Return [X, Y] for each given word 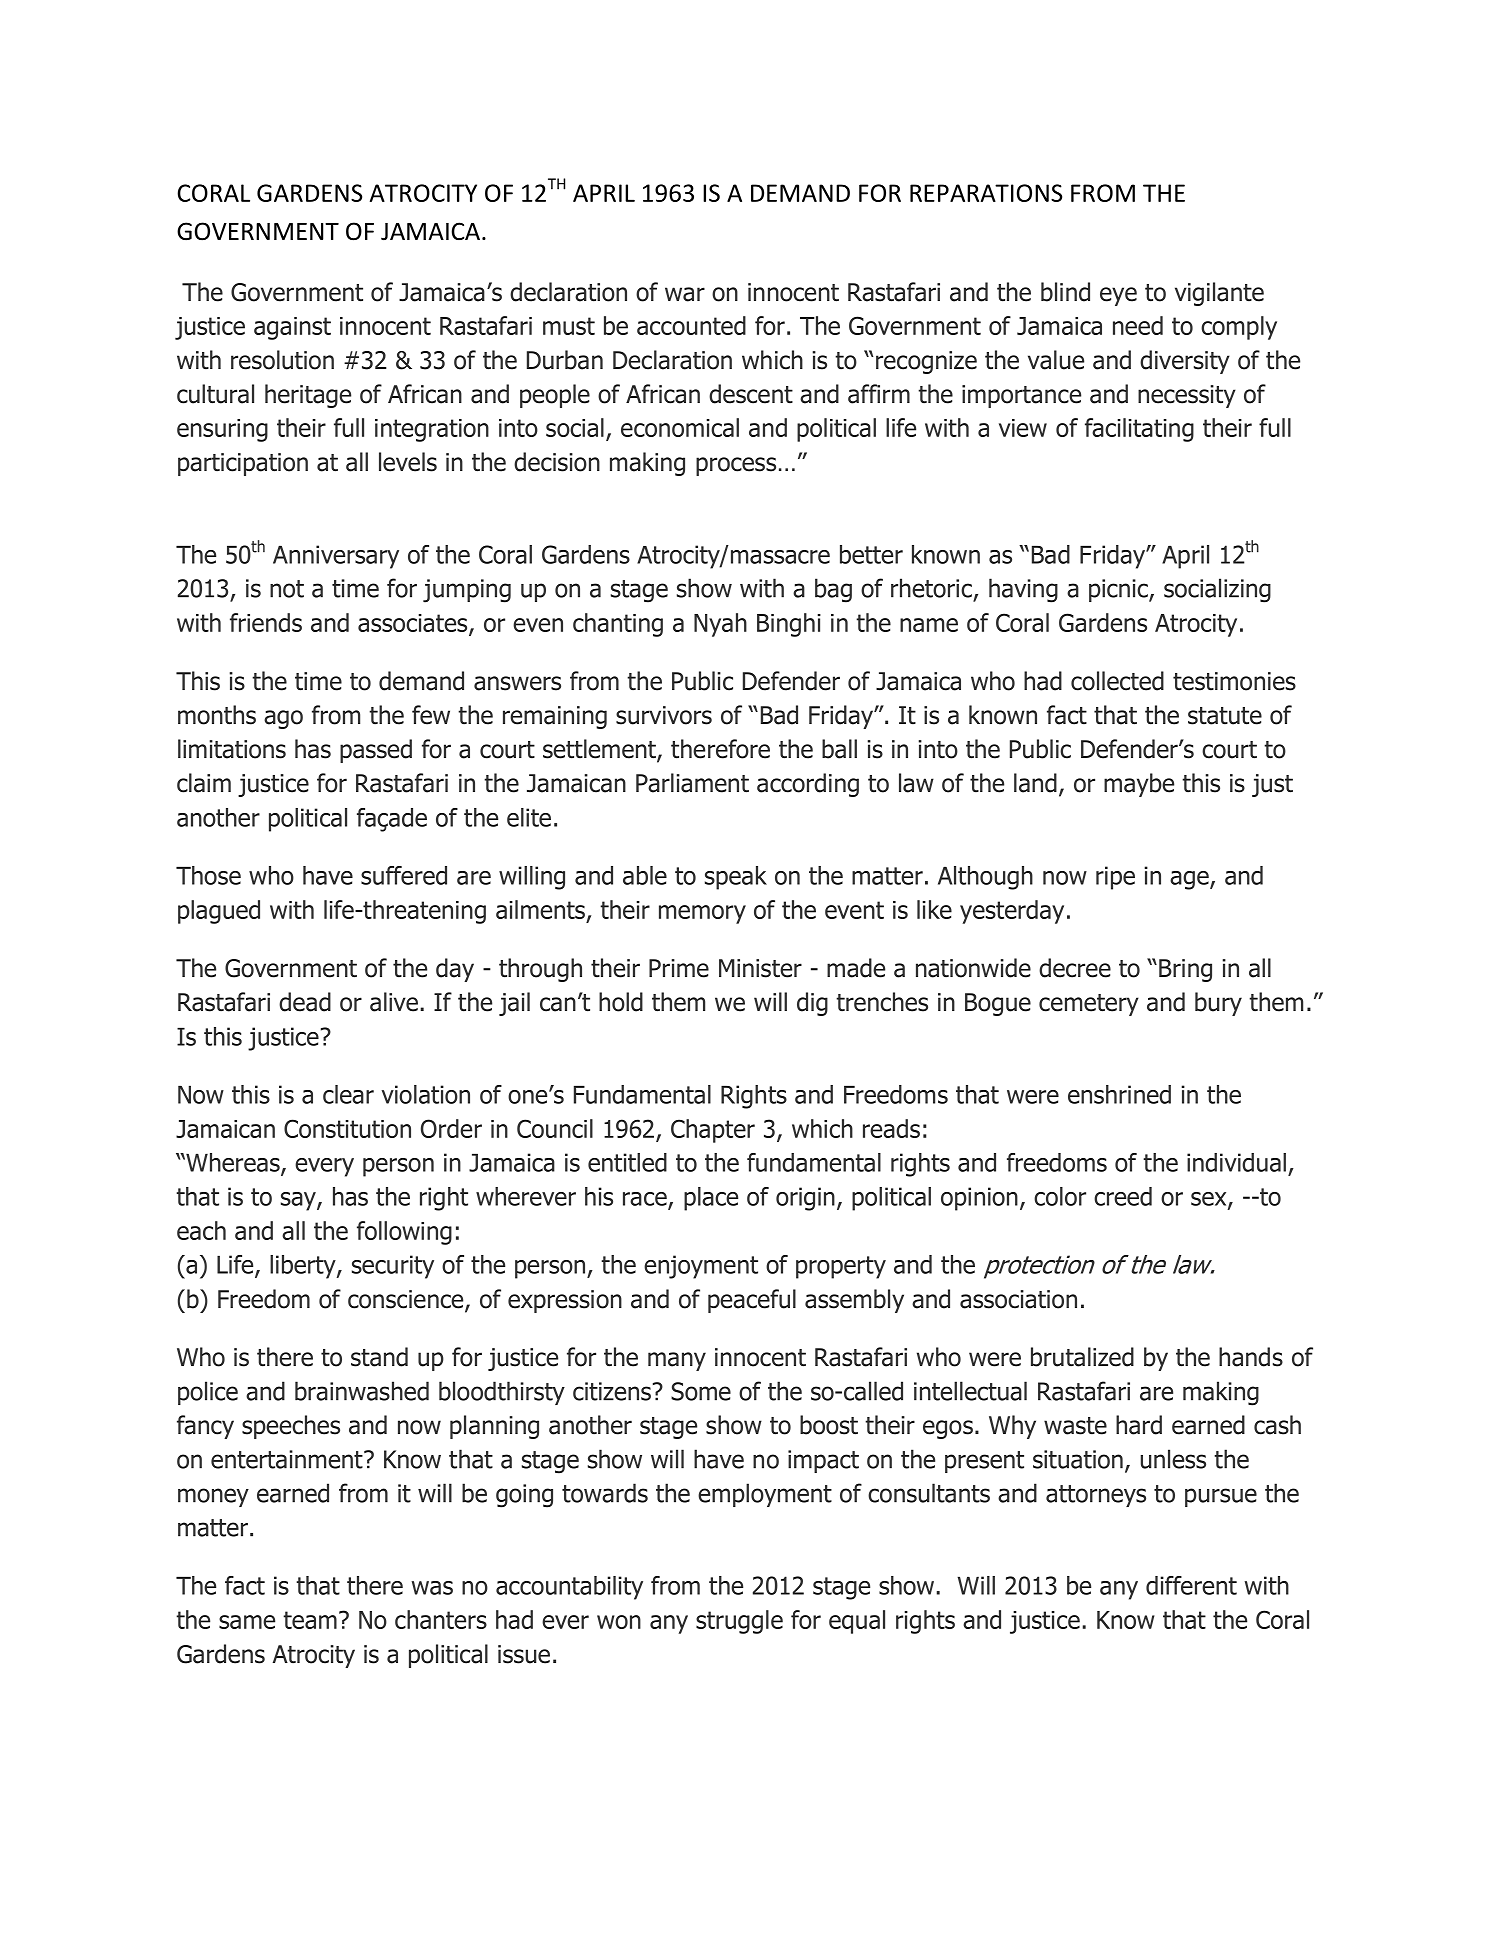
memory [702, 914]
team [310, 1620]
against [292, 328]
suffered [404, 875]
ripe [1115, 878]
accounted [691, 325]
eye [1118, 296]
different [1191, 1585]
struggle [739, 1622]
